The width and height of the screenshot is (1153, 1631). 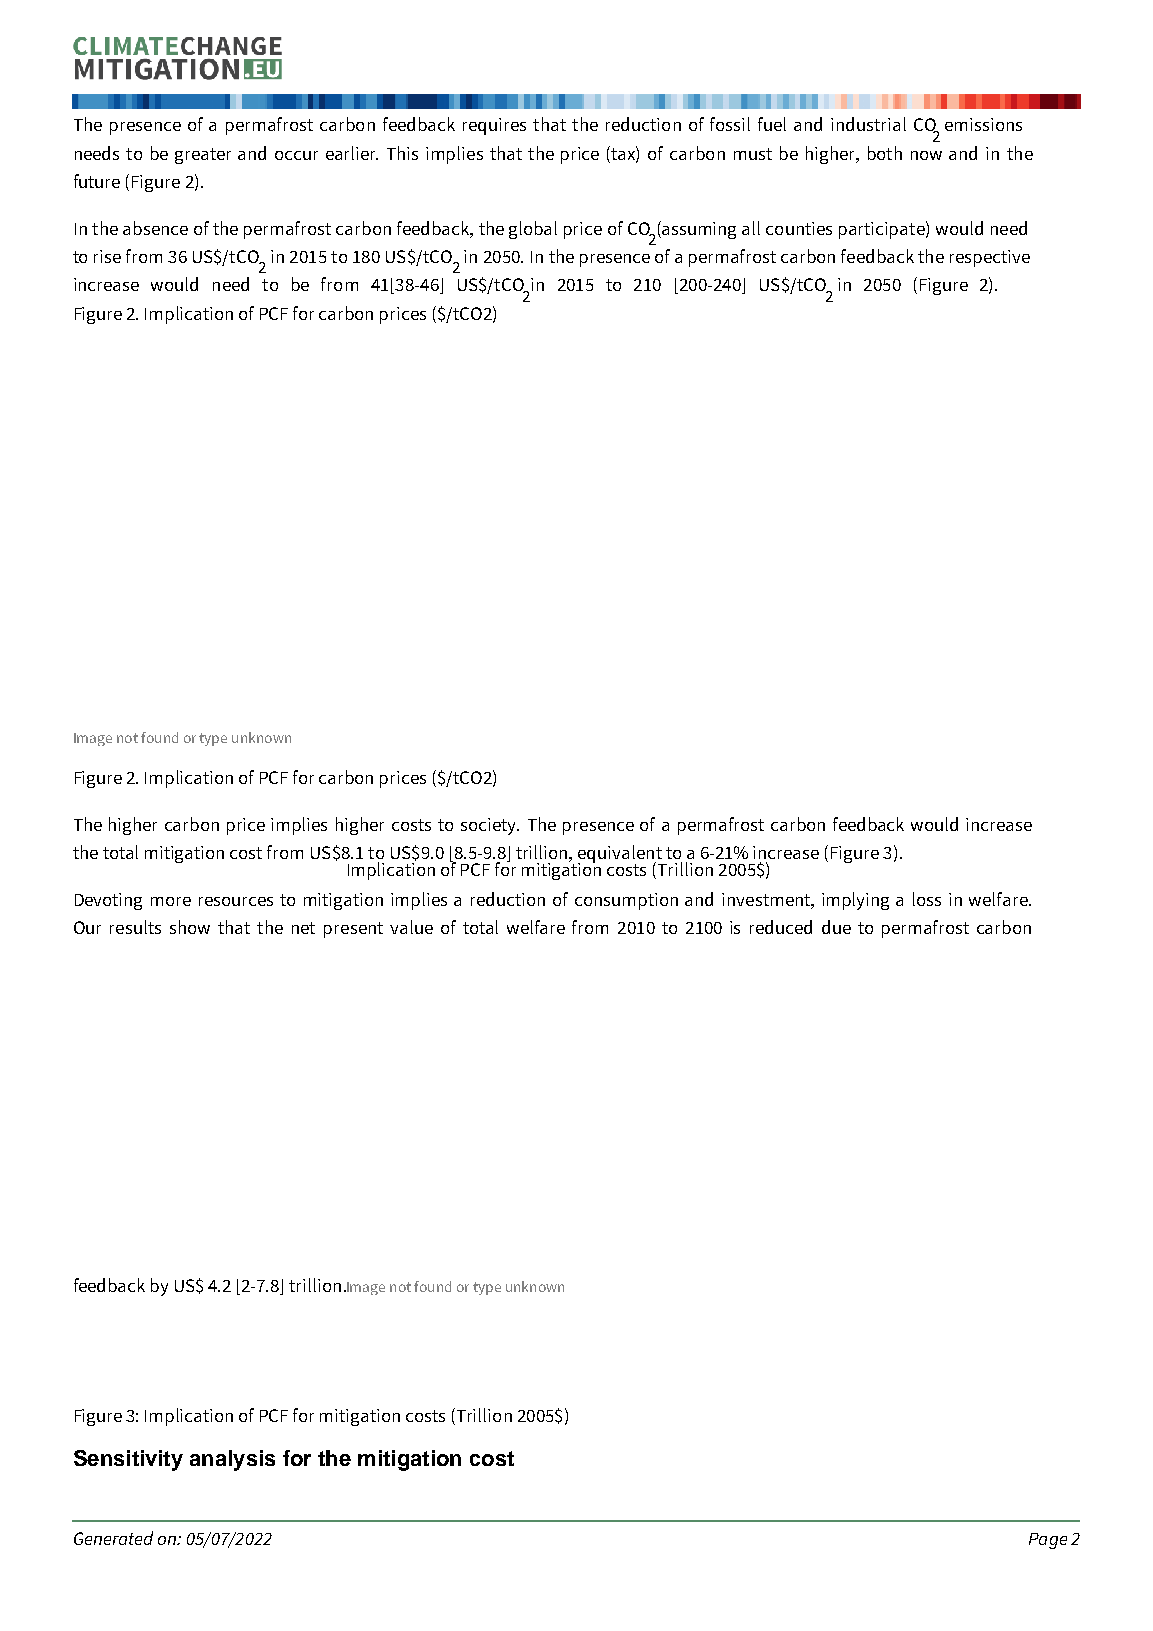 I want to click on society, so click(x=490, y=826).
